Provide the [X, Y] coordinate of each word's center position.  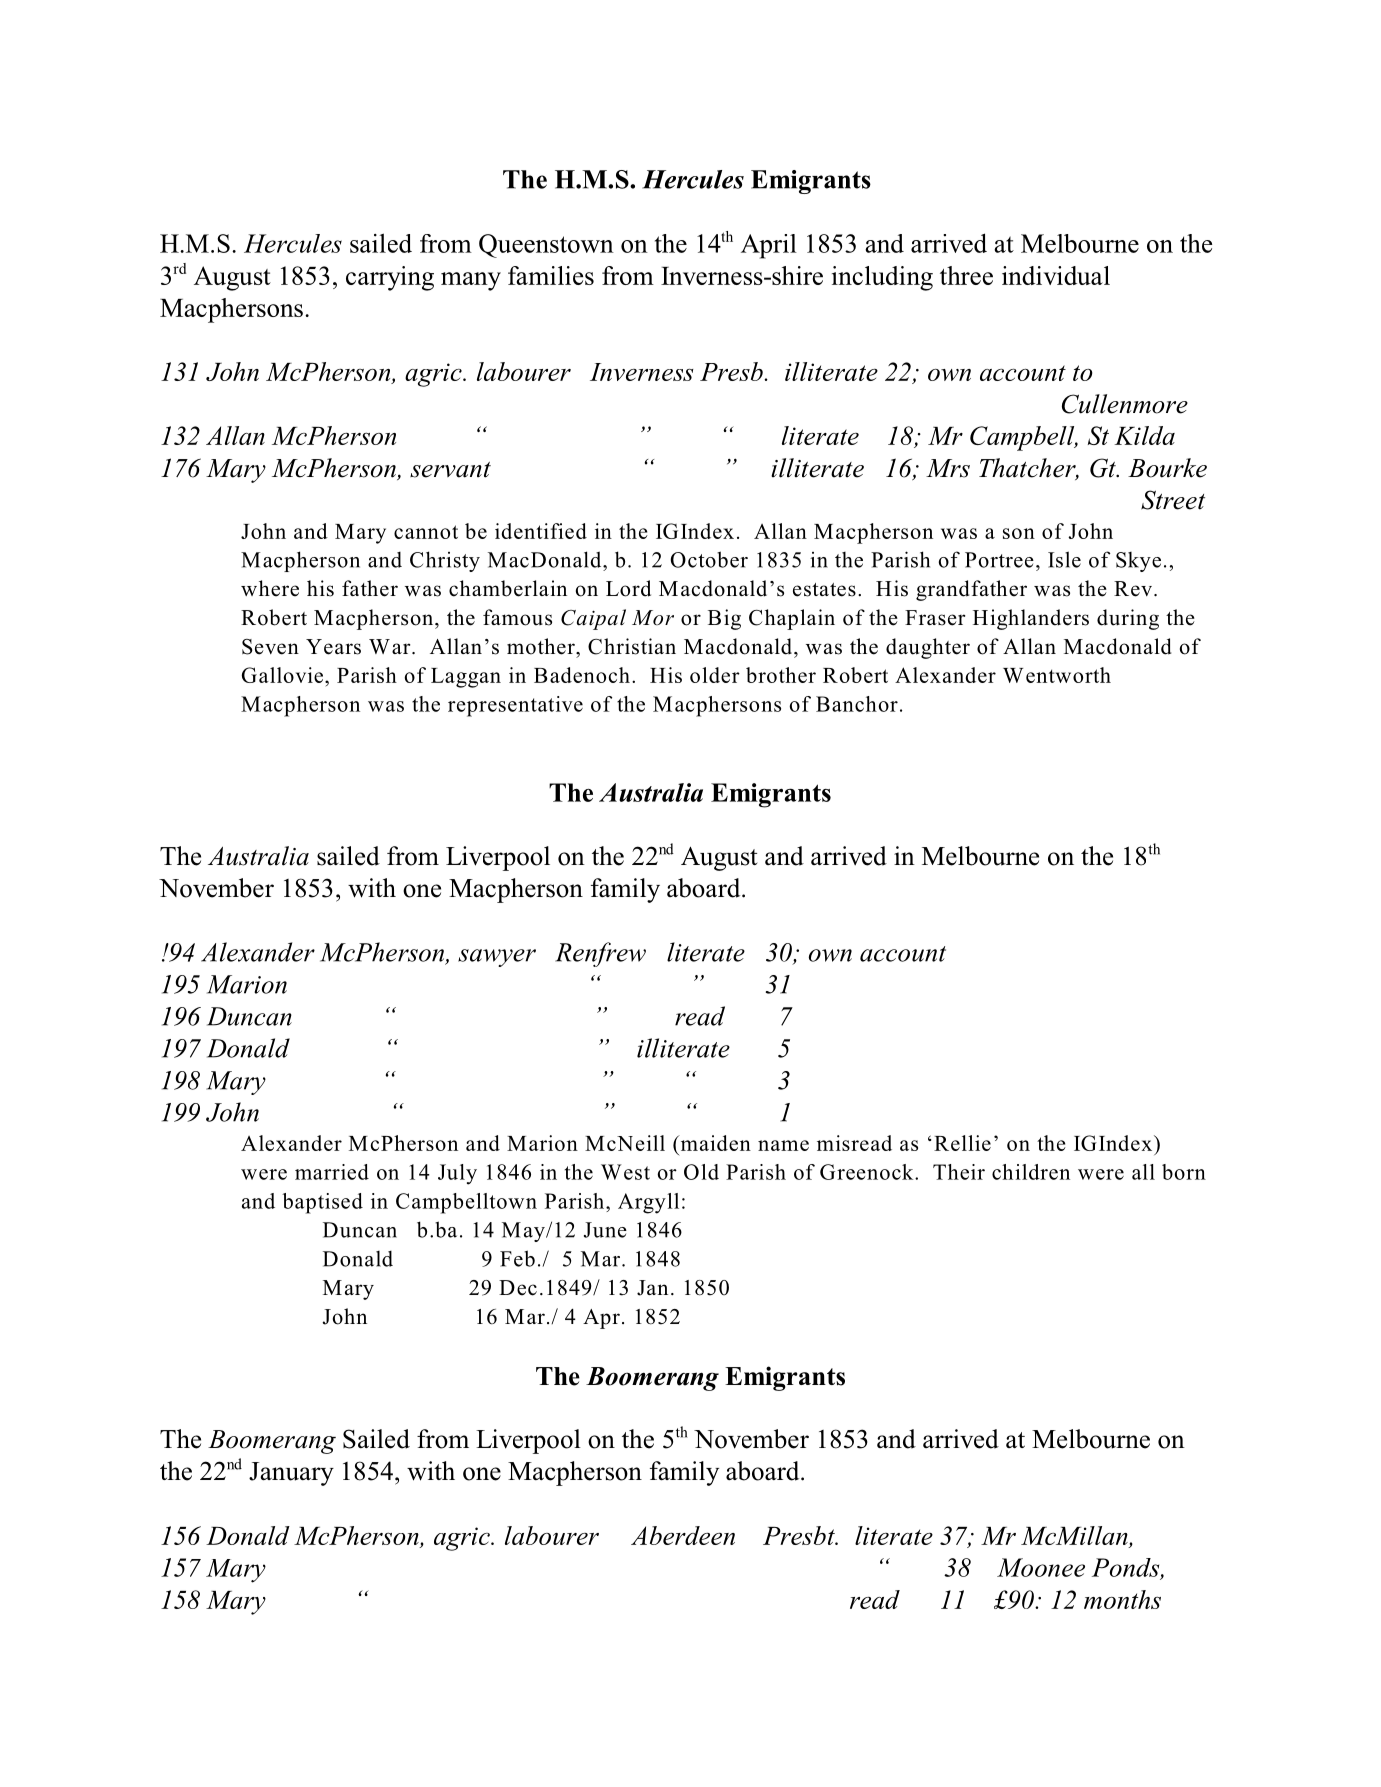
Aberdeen [683, 1535]
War [391, 646]
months [1122, 1599]
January [291, 1474]
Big [724, 619]
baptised [322, 1203]
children [1031, 1172]
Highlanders [1031, 619]
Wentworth [1057, 675]
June [605, 1230]
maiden [714, 1143]
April [769, 246]
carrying [390, 278]
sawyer [497, 958]
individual [1056, 275]
